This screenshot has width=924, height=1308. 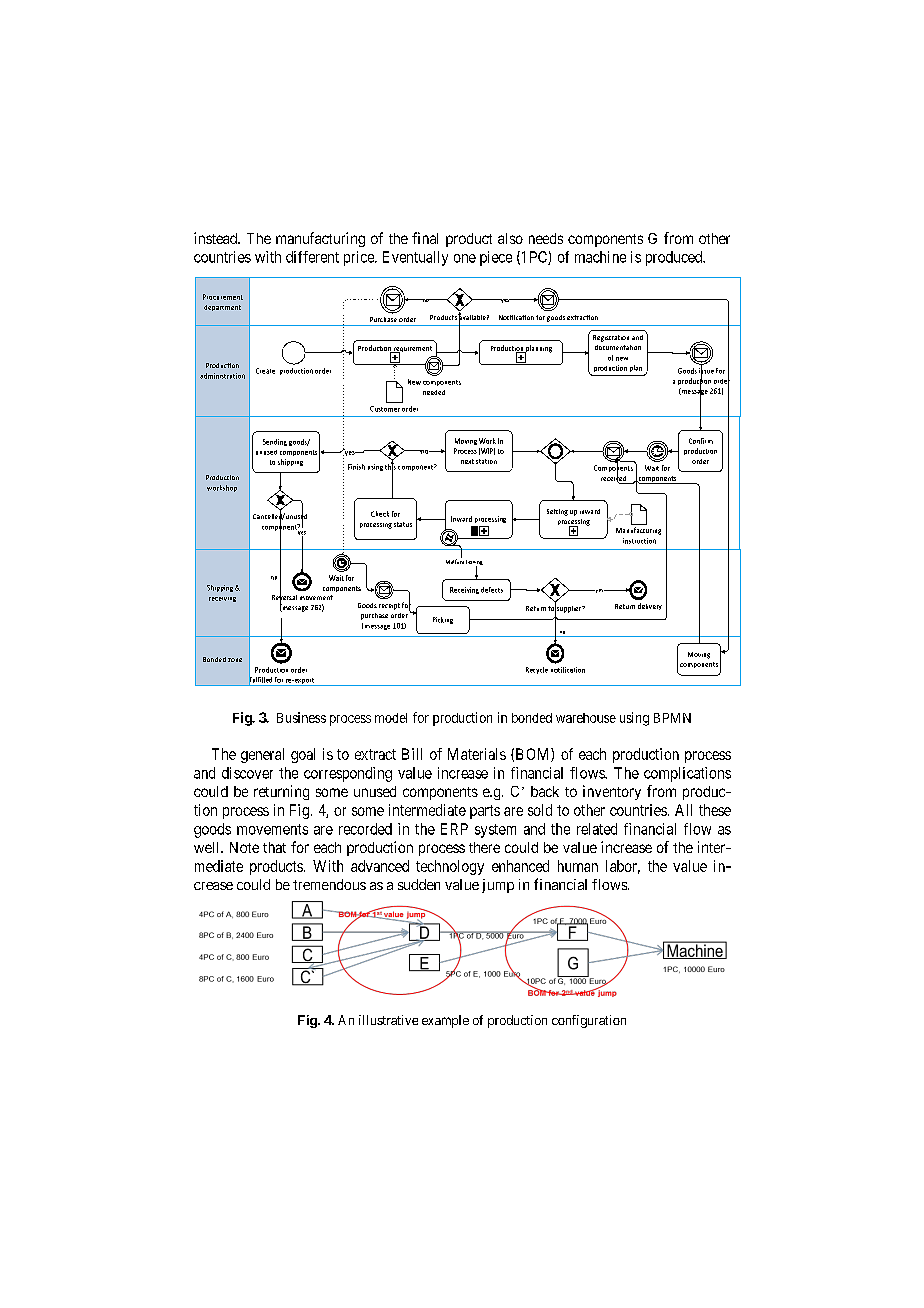 What do you see at coordinates (312, 257) in the screenshot?
I see `different` at bounding box center [312, 257].
